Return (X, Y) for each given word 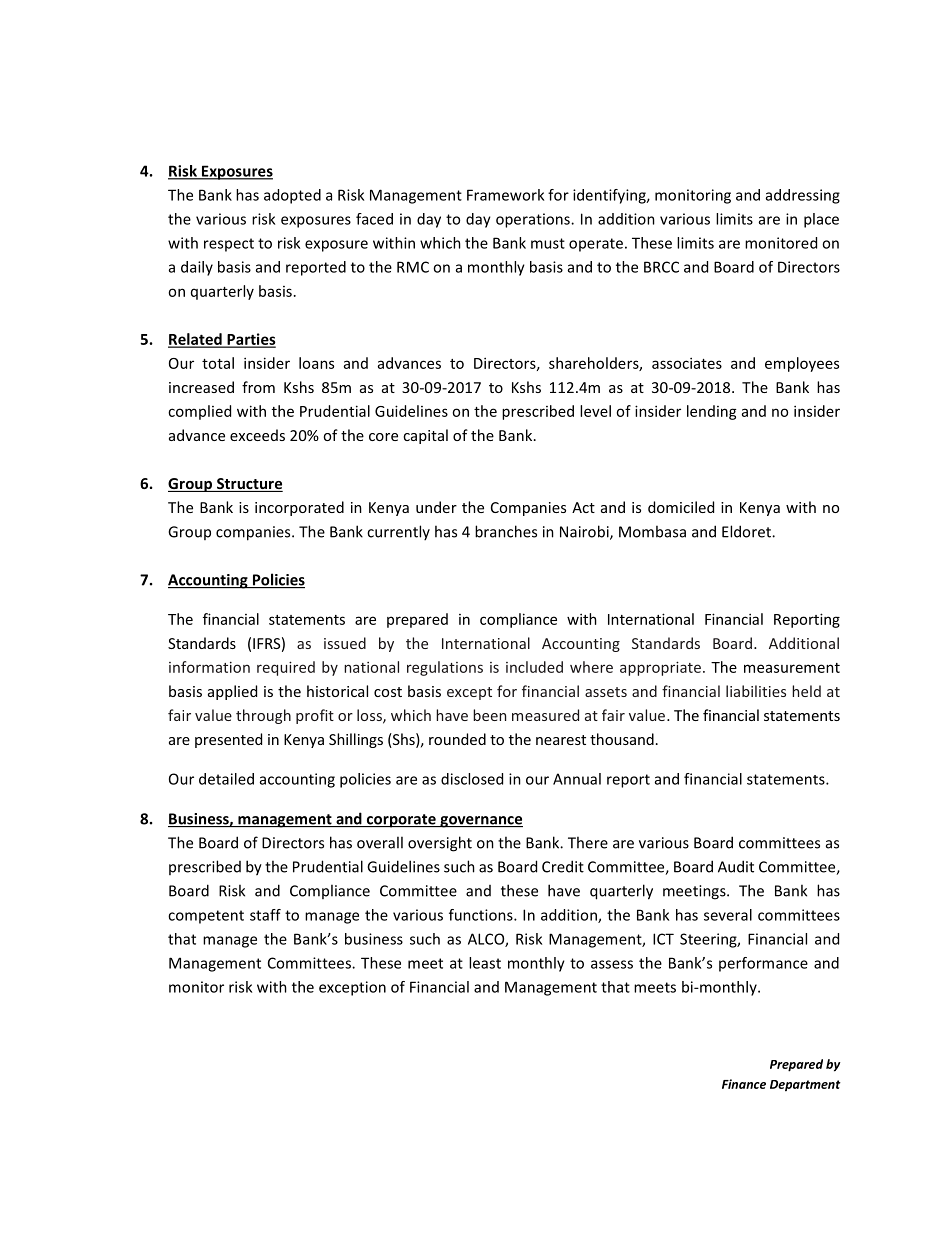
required (286, 668)
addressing (803, 196)
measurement (792, 668)
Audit (736, 866)
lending (712, 412)
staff (265, 915)
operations (534, 220)
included (534, 667)
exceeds (257, 435)
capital (425, 436)
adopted (292, 196)
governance (480, 822)
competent (206, 917)
